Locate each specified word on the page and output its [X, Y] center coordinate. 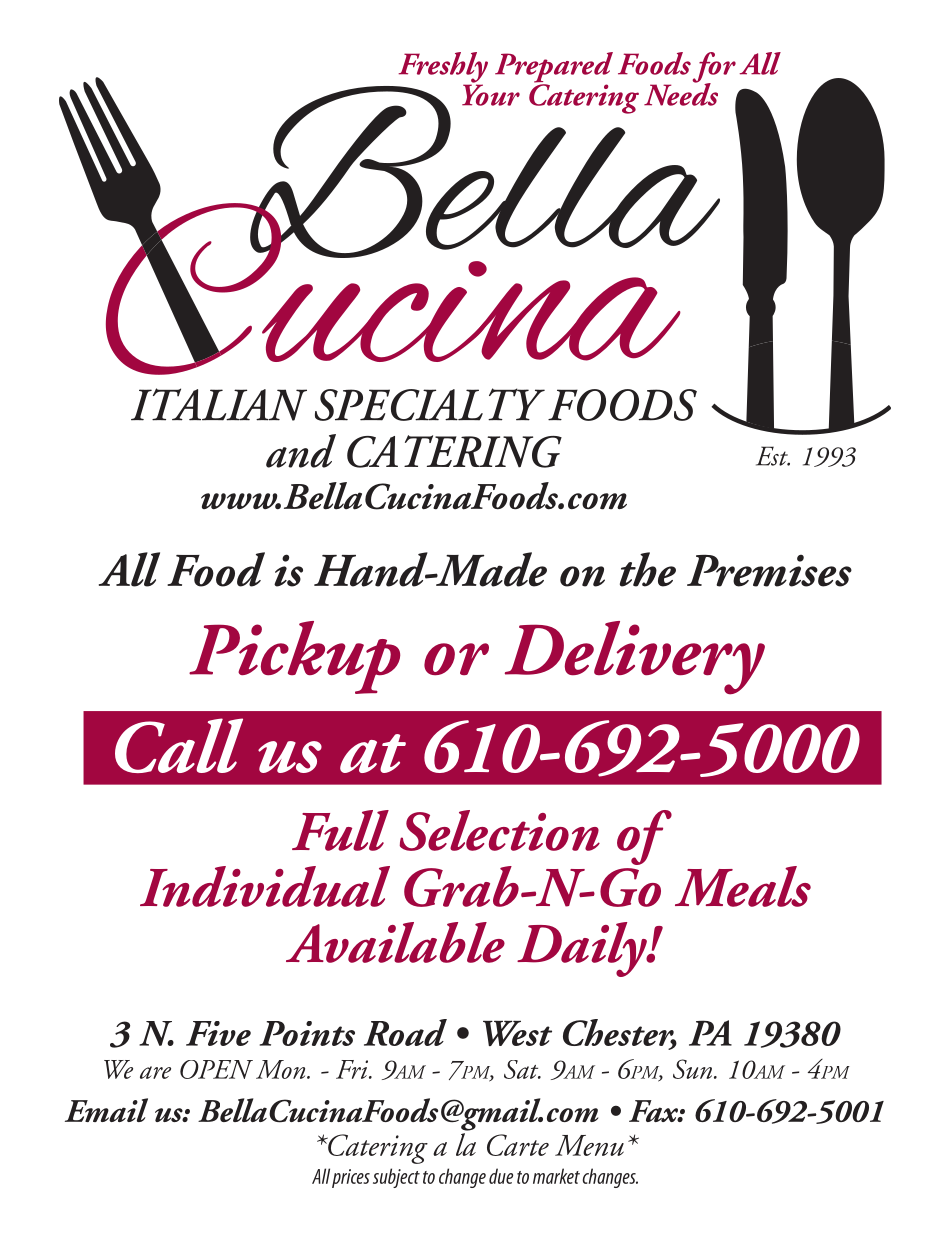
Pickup [294, 657]
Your [491, 94]
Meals [743, 886]
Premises [769, 571]
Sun [694, 1069]
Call [179, 745]
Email [106, 1110]
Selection [500, 830]
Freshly [443, 68]
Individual [265, 886]
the [648, 569]
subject [396, 1178]
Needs [681, 93]
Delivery [635, 658]
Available [395, 942]
